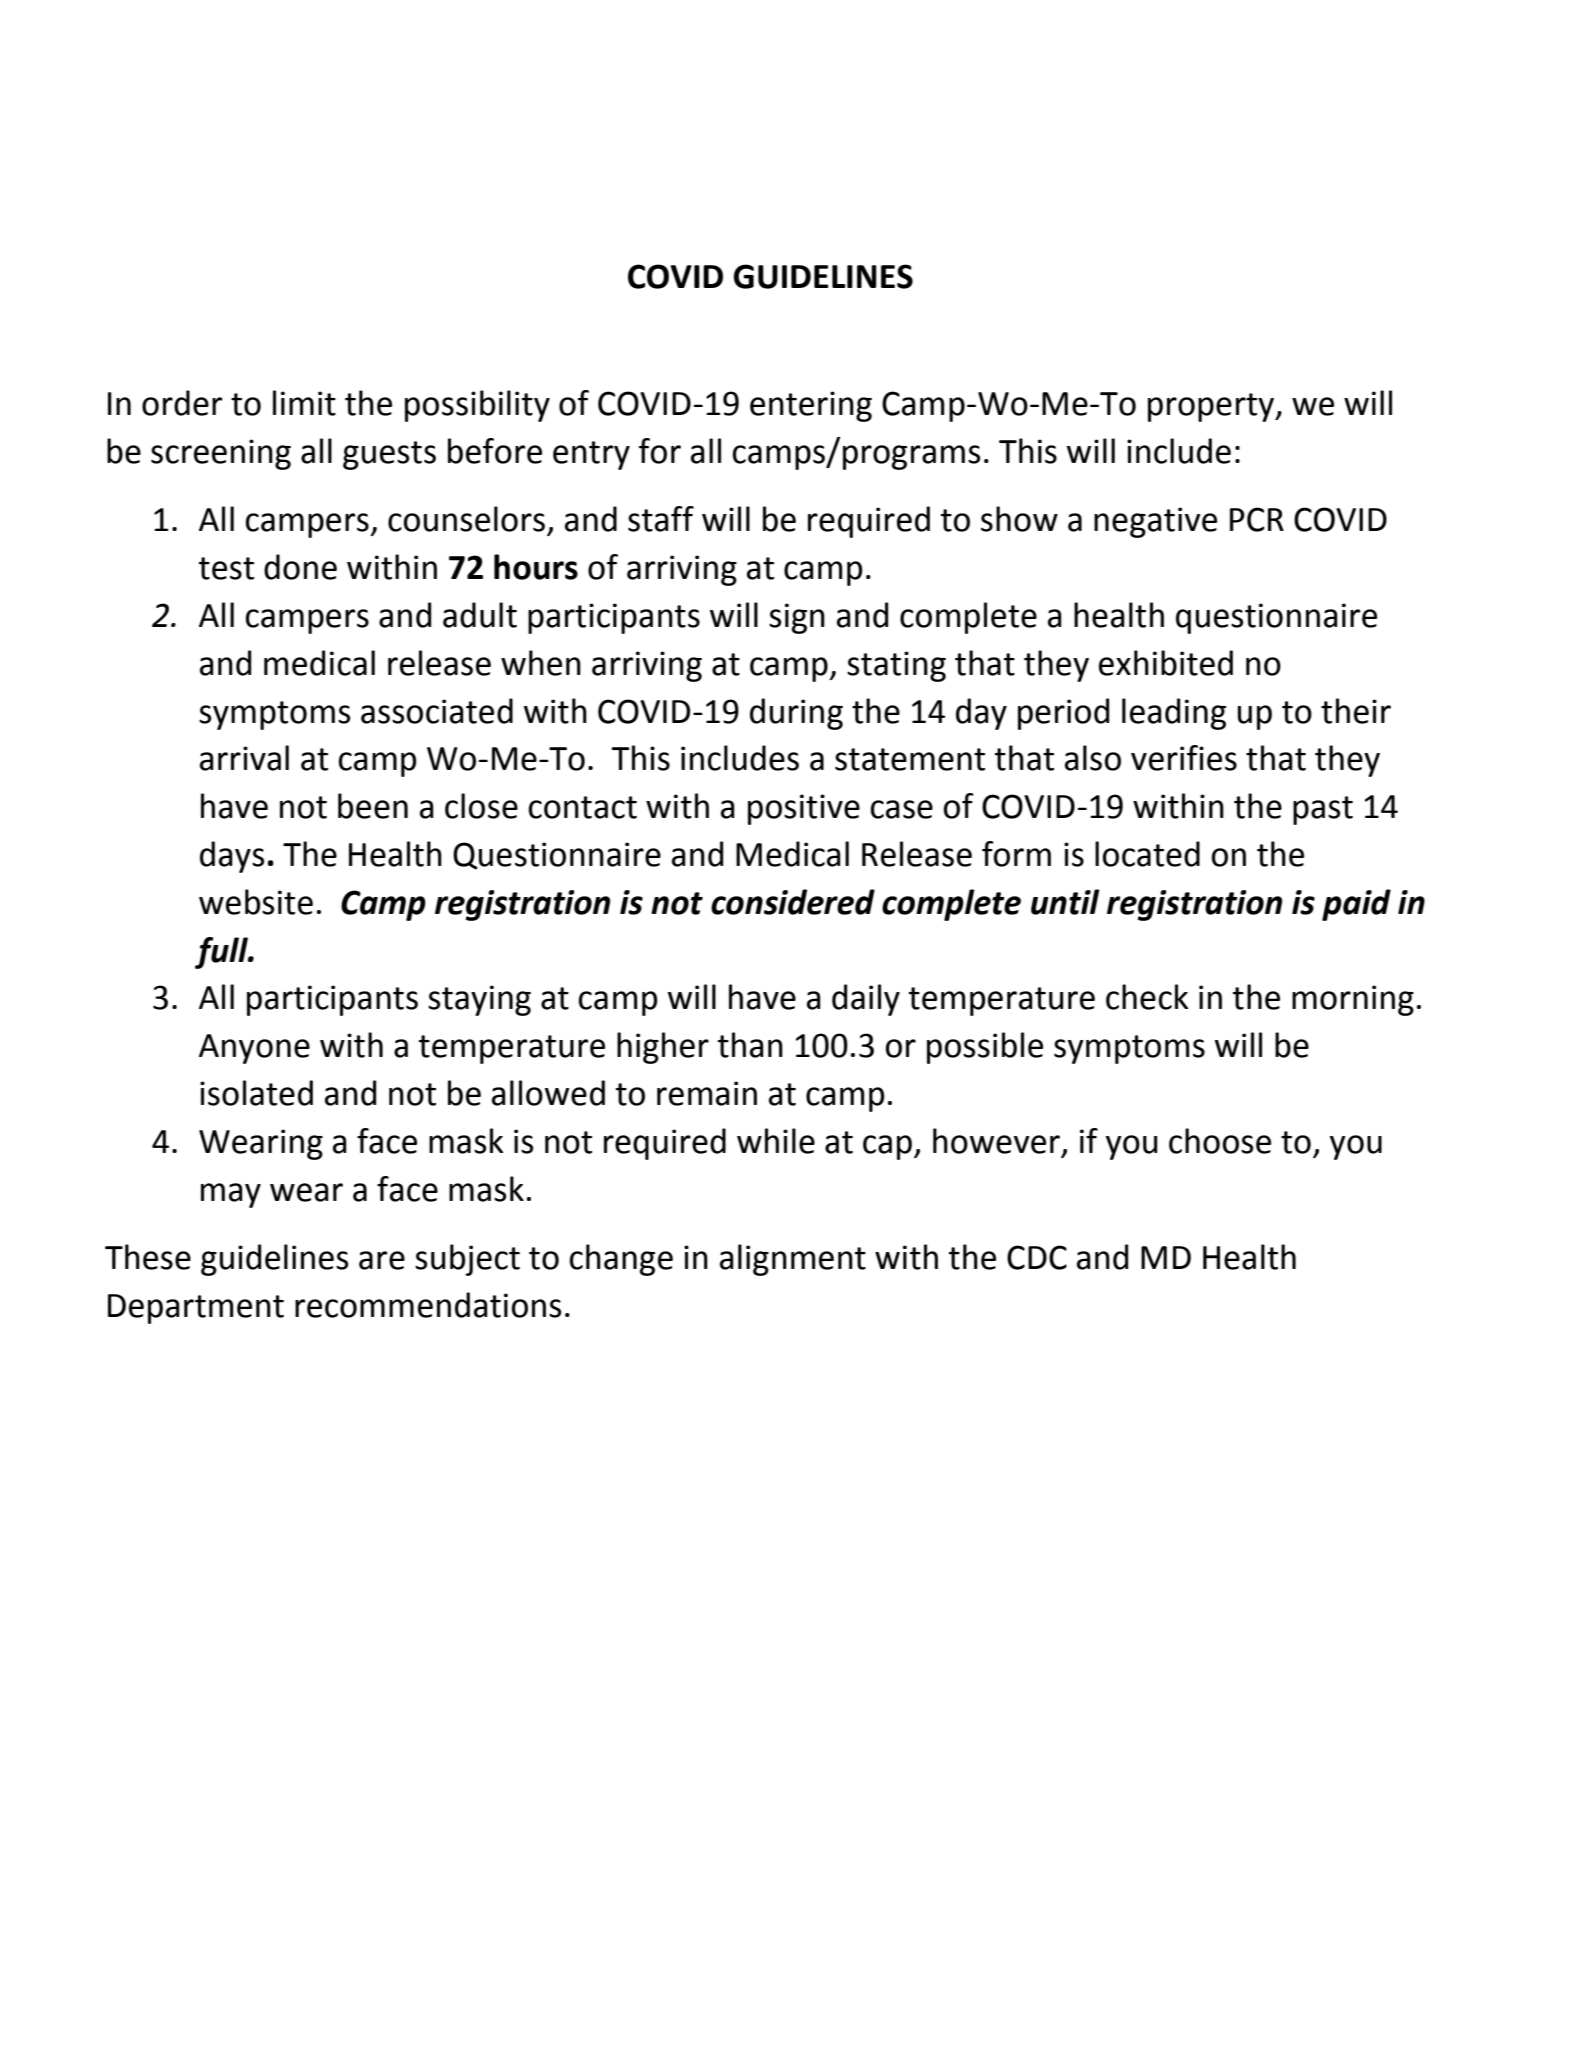 The width and height of the page is (1587, 2053). Describe the element at coordinates (811, 406) in the page. I see `entering` at that location.
